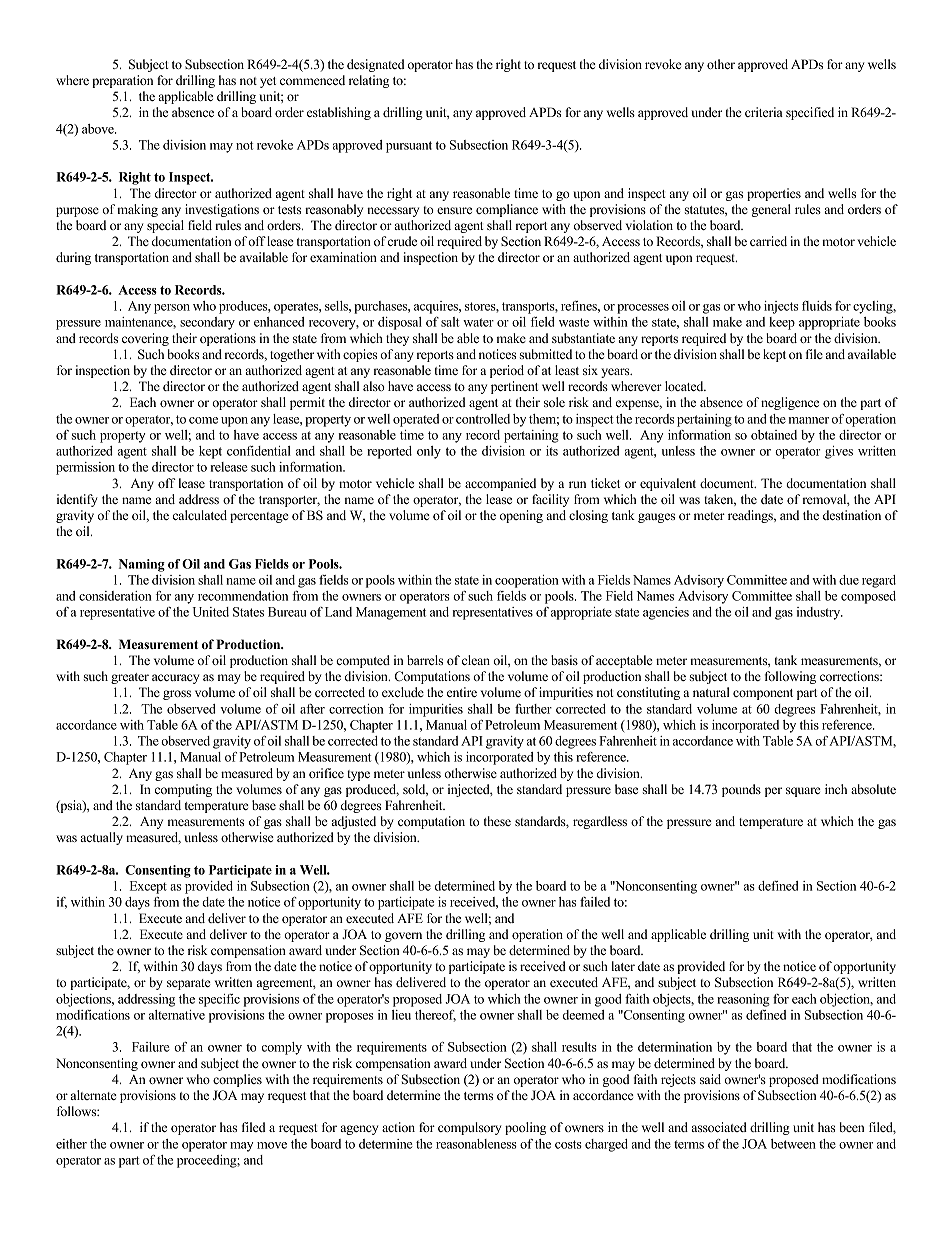 This screenshot has height=1233, width=952. I want to click on clean, so click(476, 660).
